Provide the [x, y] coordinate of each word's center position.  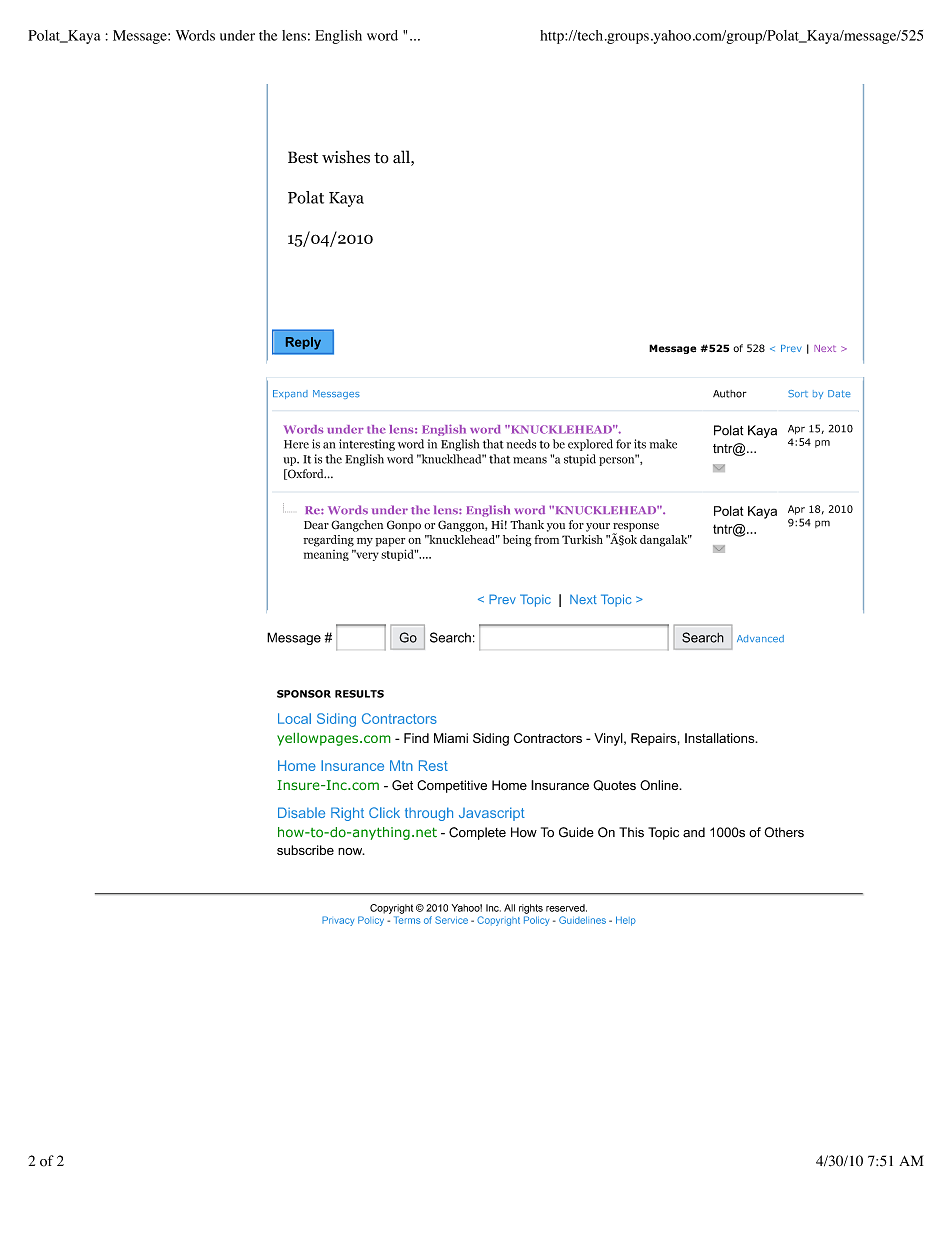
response [636, 528]
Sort [798, 394]
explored [590, 445]
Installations [721, 738]
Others [784, 832]
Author [730, 394]
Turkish [582, 539]
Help [626, 921]
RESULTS [359, 694]
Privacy [338, 921]
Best [303, 157]
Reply [303, 343]
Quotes [614, 785]
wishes [346, 157]
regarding [328, 541]
